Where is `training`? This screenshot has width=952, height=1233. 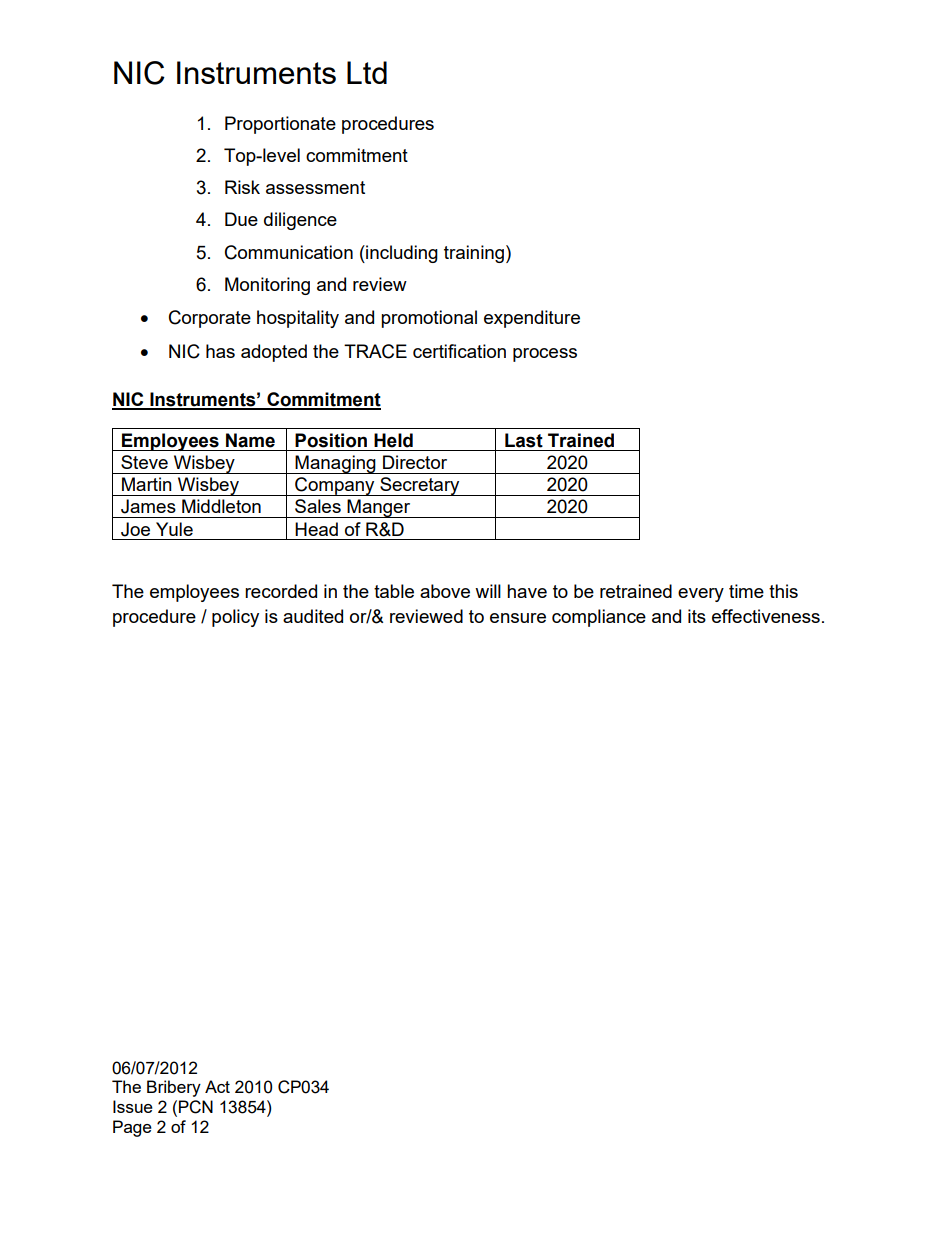 training is located at coordinates (474, 254).
